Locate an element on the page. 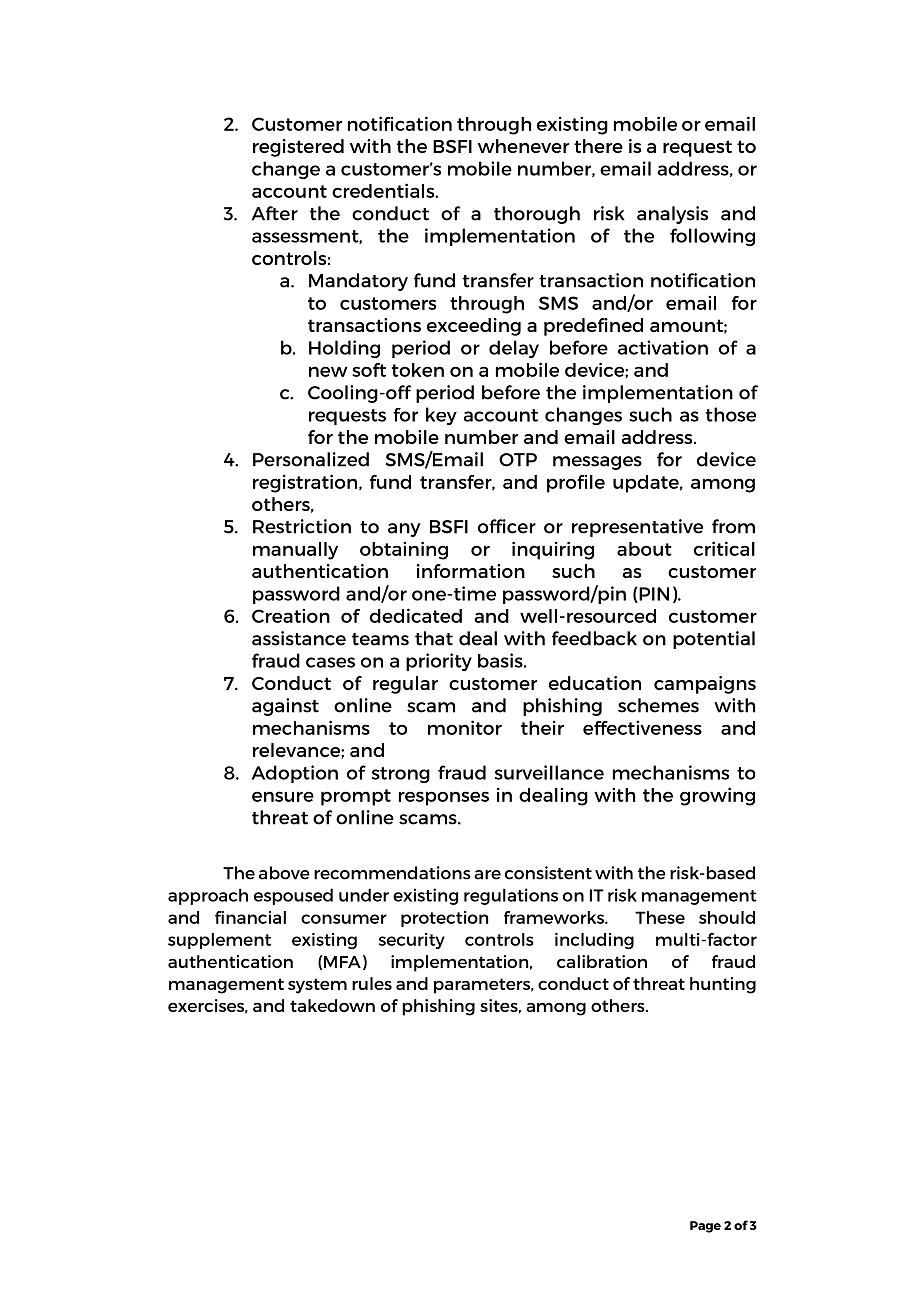 The width and height of the image is (924, 1308). financial is located at coordinates (250, 917).
